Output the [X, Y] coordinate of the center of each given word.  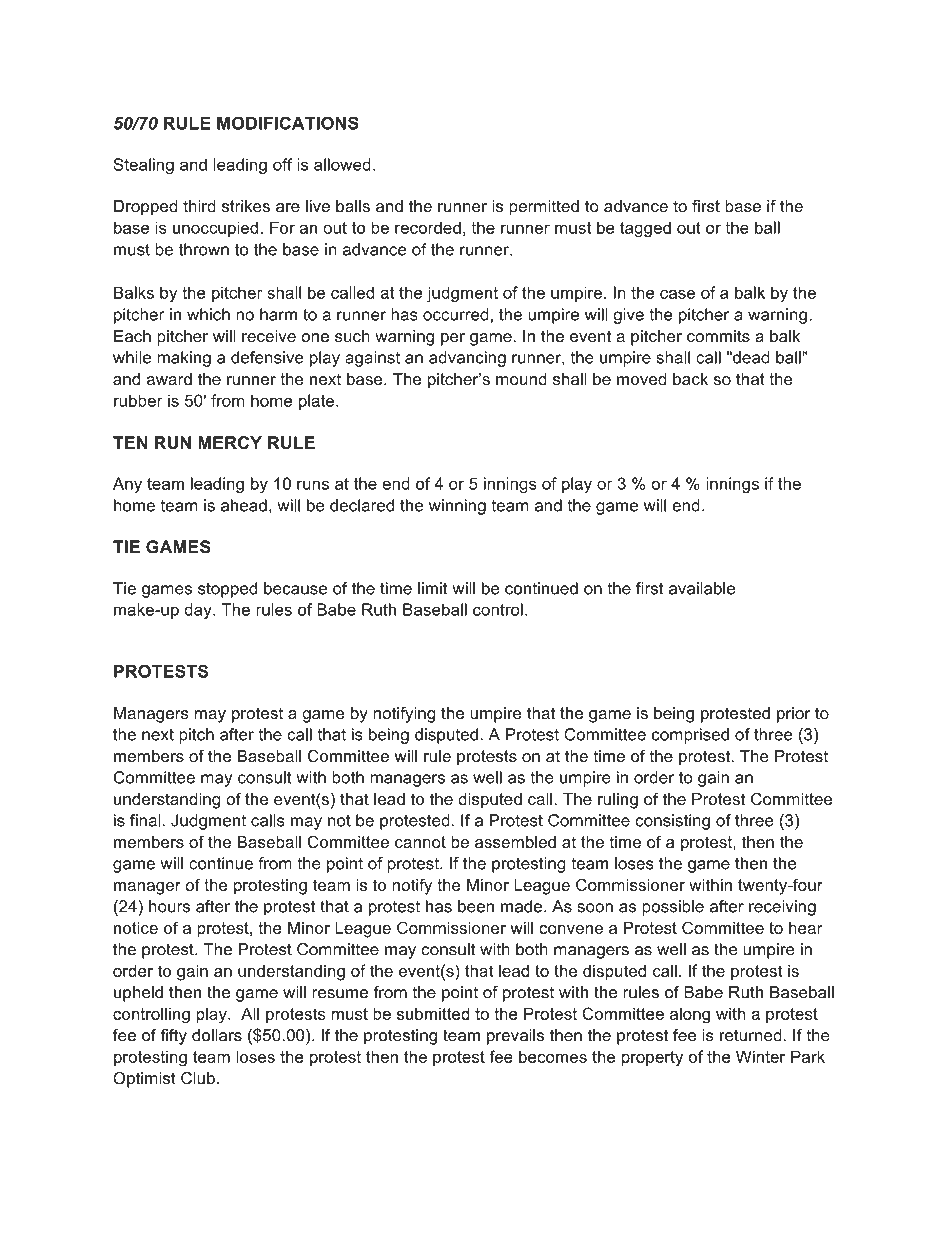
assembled [515, 842]
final [145, 820]
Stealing [143, 166]
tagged [645, 229]
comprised [690, 736]
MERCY [230, 442]
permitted [544, 208]
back [690, 379]
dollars [217, 1035]
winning [457, 507]
